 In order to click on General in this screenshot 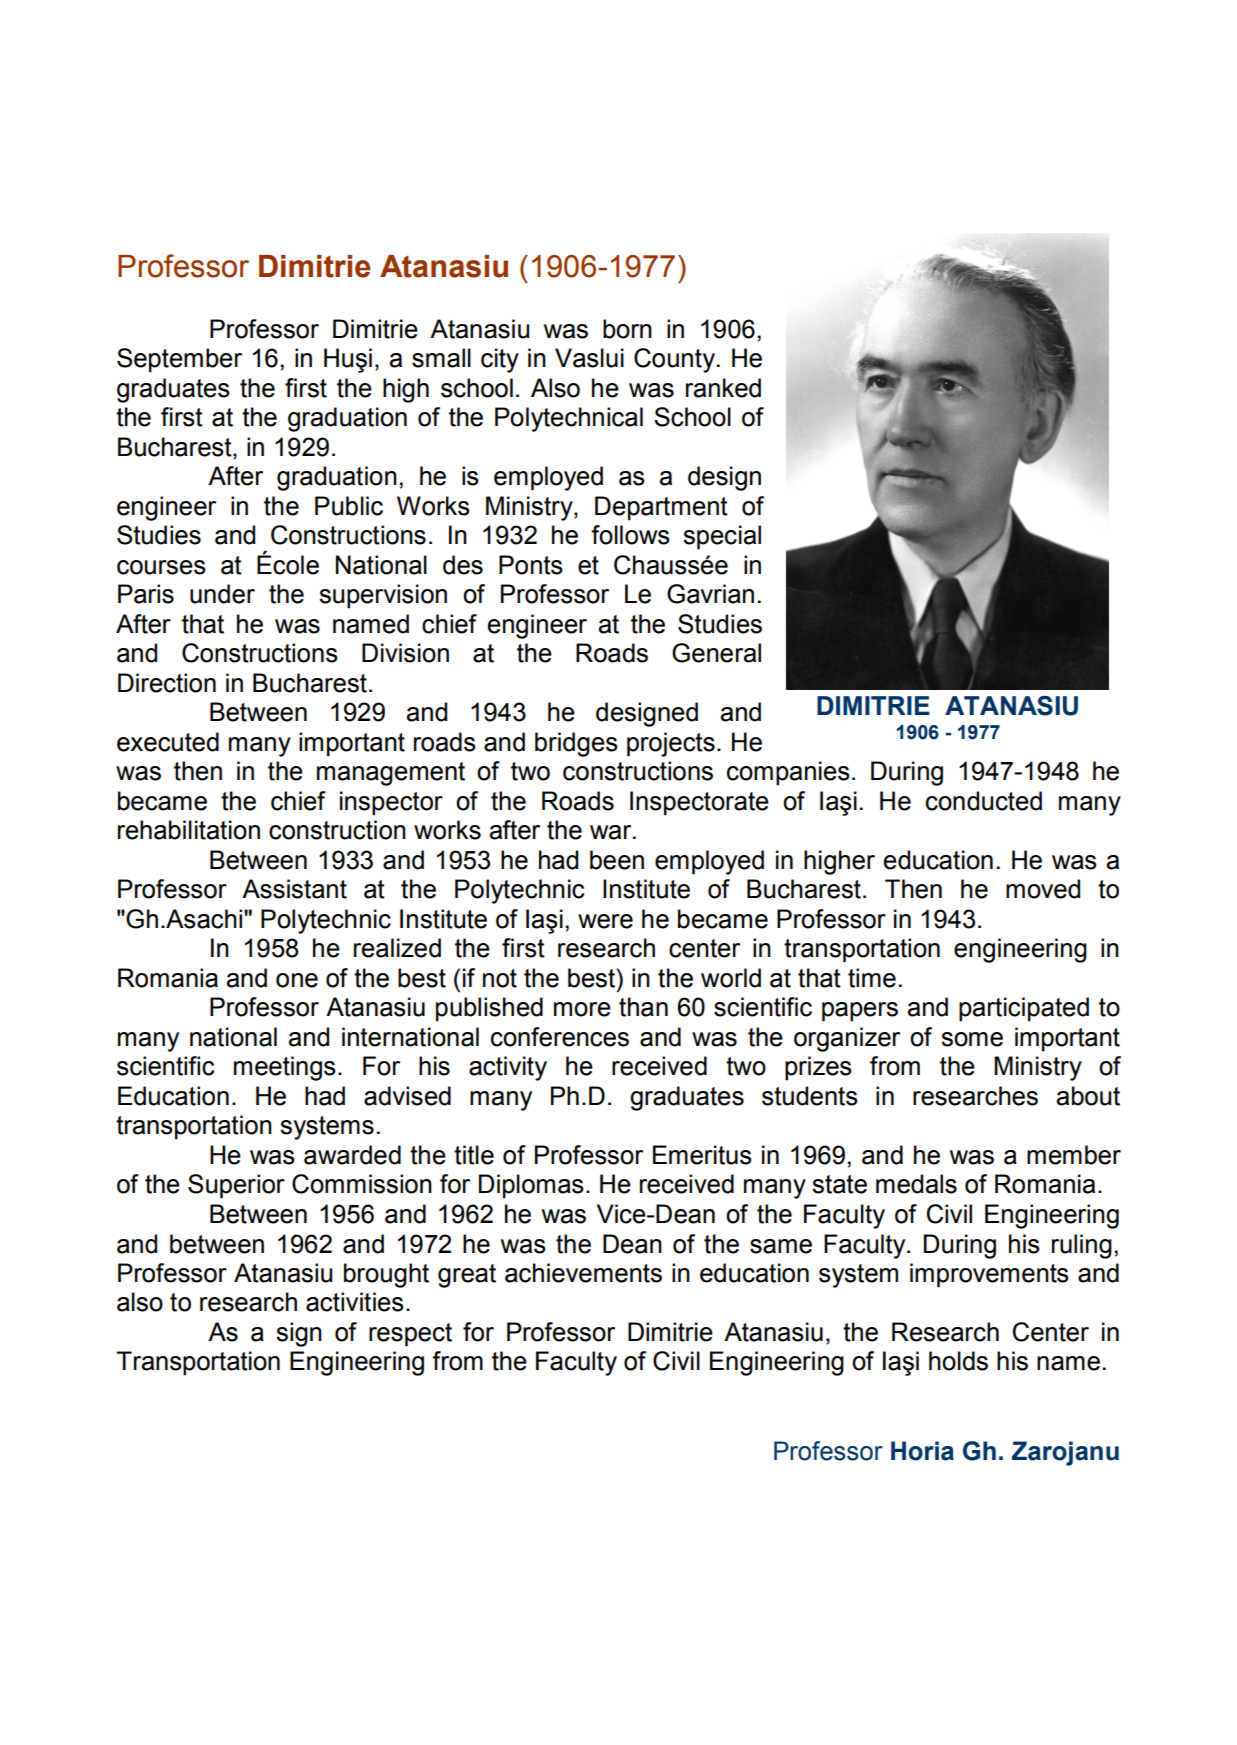, I will do `click(716, 653)`.
